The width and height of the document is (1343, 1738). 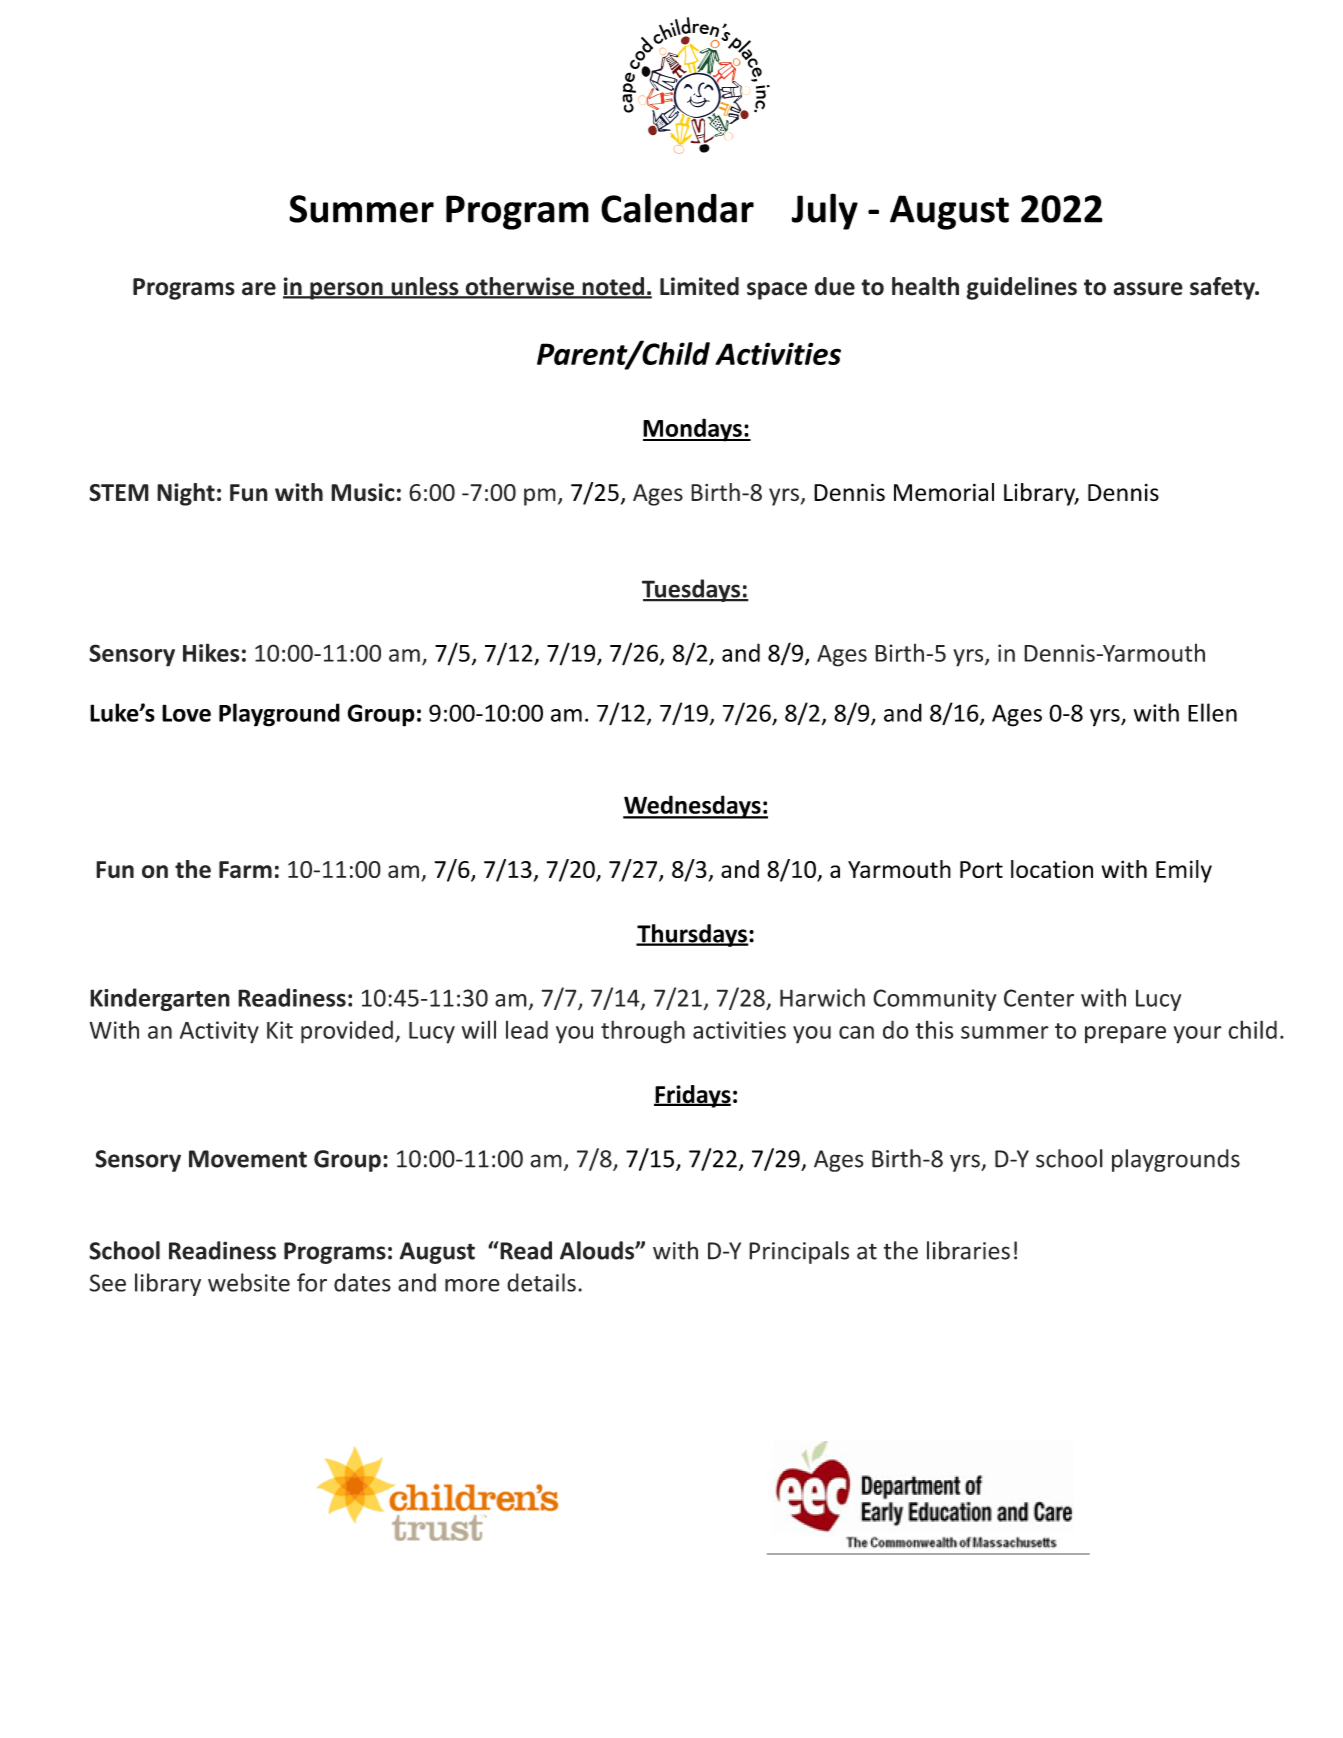 What do you see at coordinates (1125, 1035) in the document?
I see `prepare` at bounding box center [1125, 1035].
